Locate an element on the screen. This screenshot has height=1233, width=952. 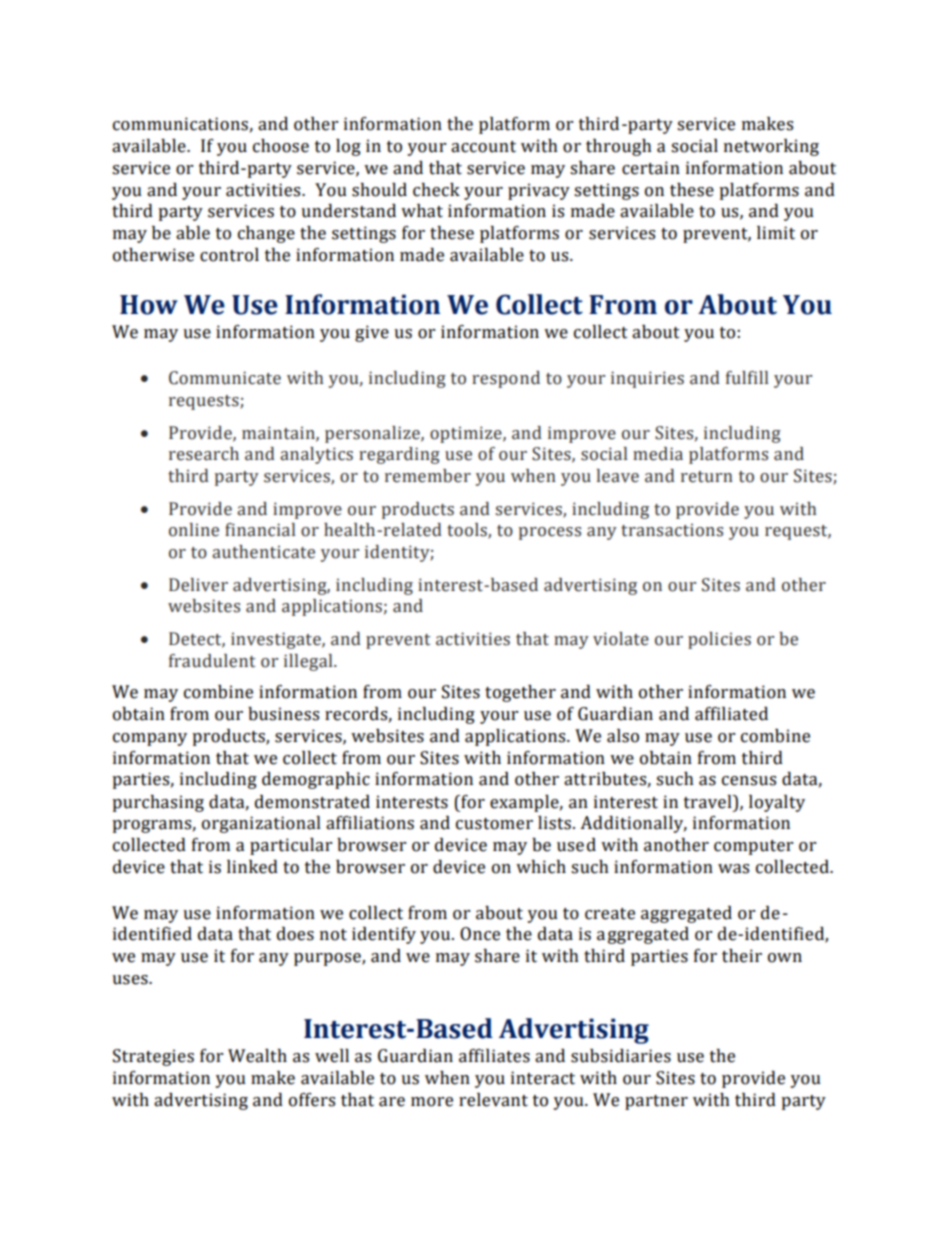
affiliates is located at coordinates (494, 1056).
